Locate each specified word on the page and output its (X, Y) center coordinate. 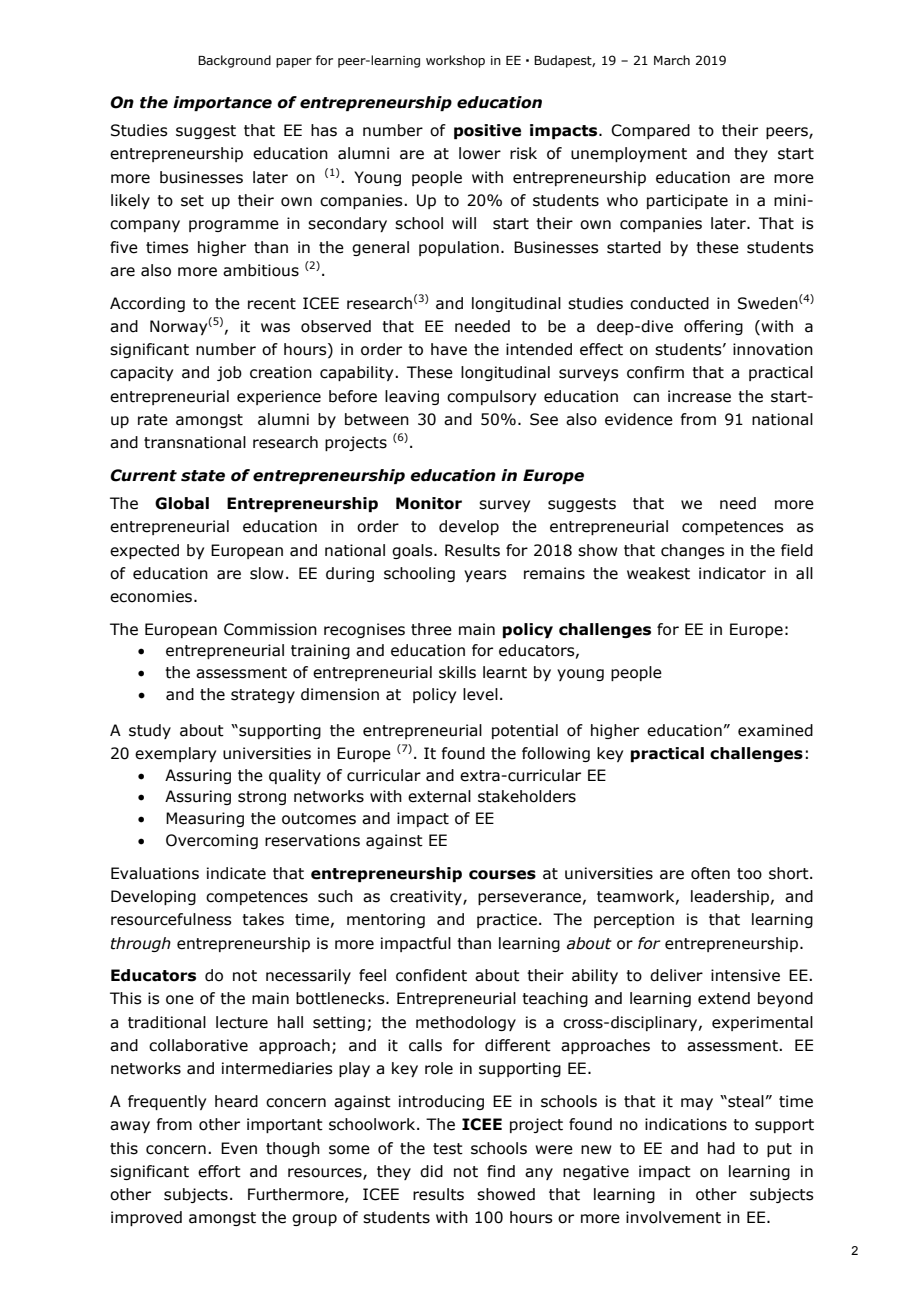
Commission (270, 629)
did (431, 1171)
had (721, 1148)
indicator (732, 573)
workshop (455, 61)
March (672, 60)
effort (219, 1171)
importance (222, 103)
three (431, 629)
